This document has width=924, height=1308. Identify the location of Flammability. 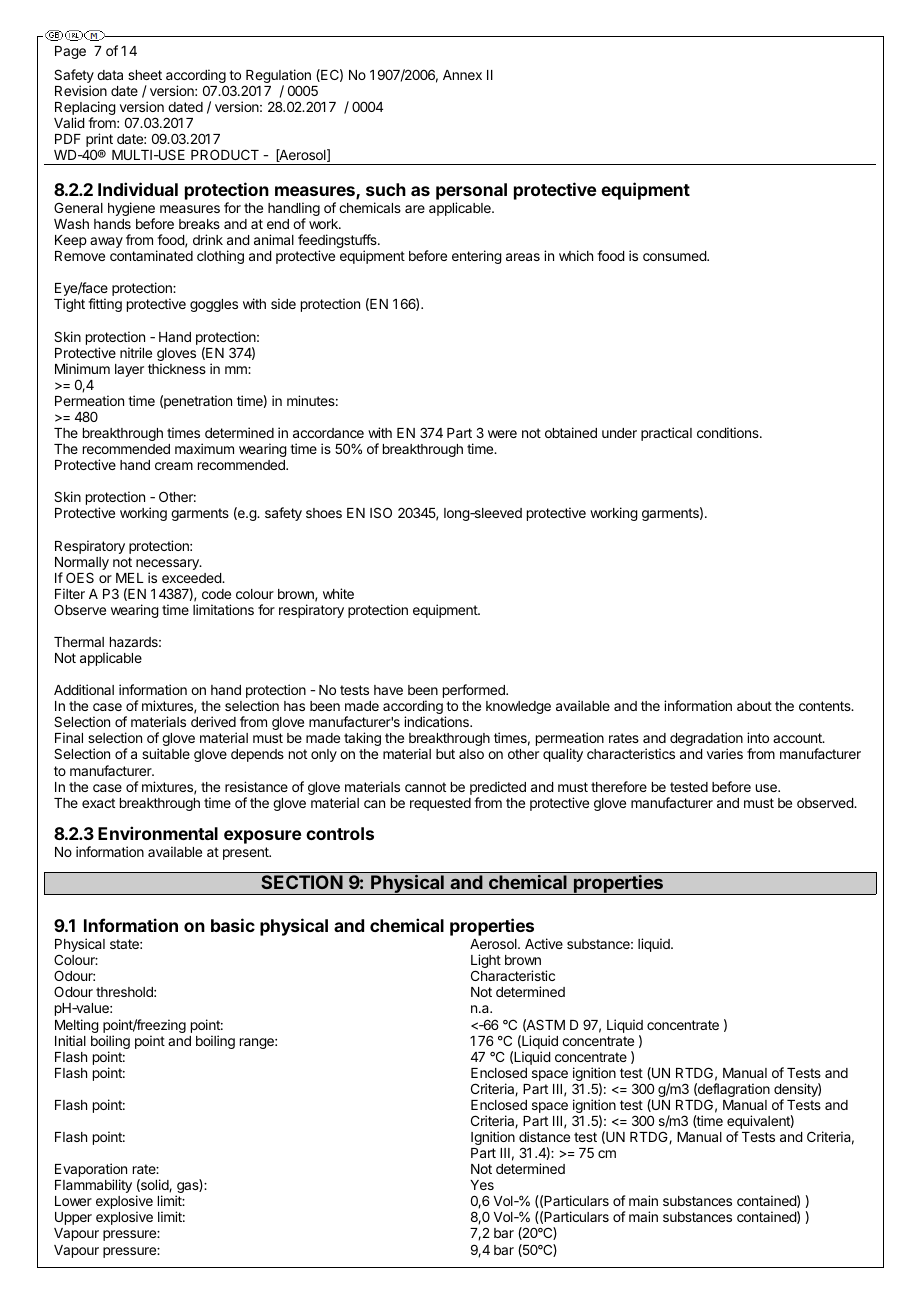
(93, 1186).
